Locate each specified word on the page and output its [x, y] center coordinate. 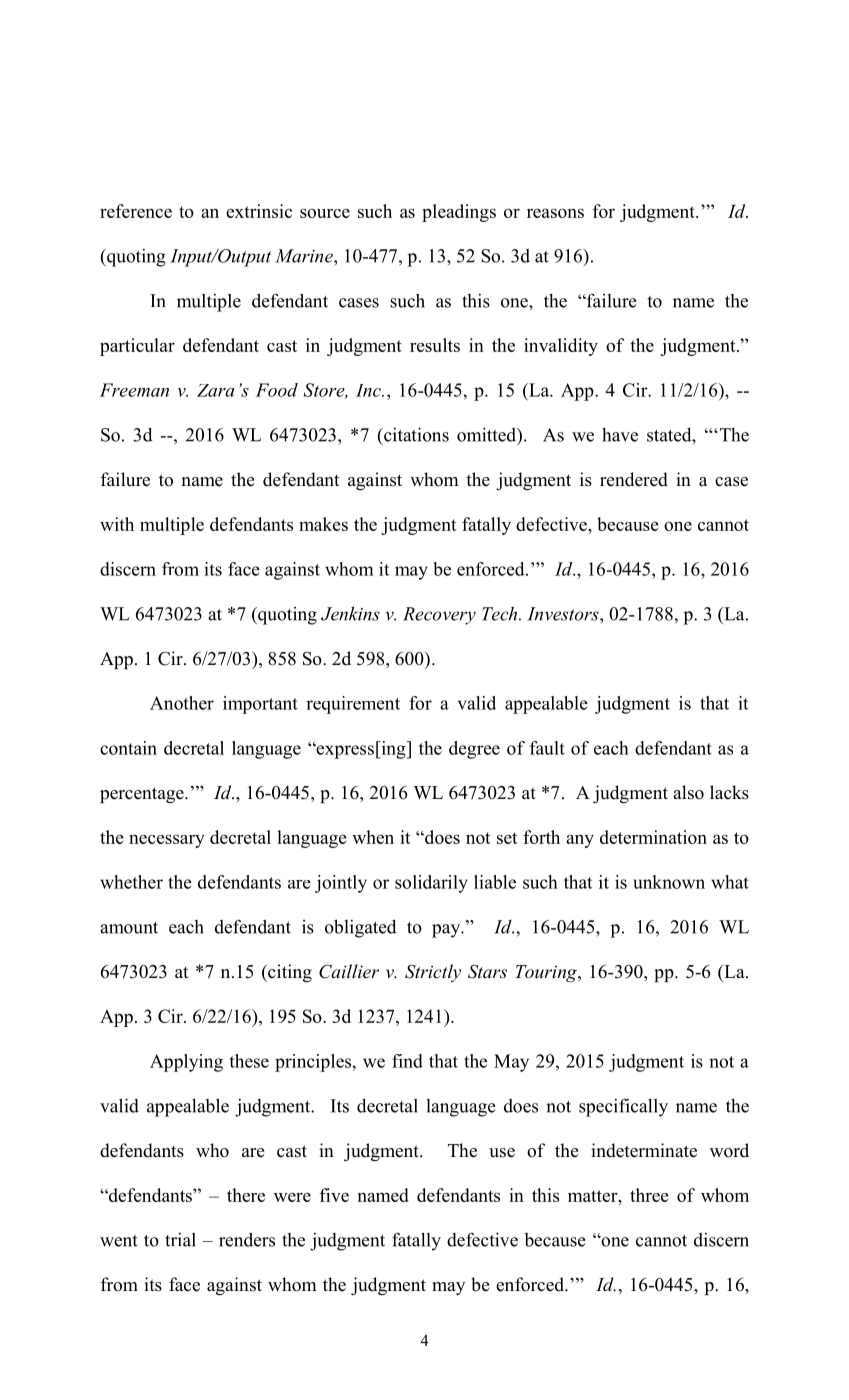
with [117, 524]
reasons [555, 213]
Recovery [439, 616]
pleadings [459, 213]
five [334, 1195]
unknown [669, 882]
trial [180, 1240]
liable [495, 882]
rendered [634, 479]
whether [131, 882]
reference [136, 211]
